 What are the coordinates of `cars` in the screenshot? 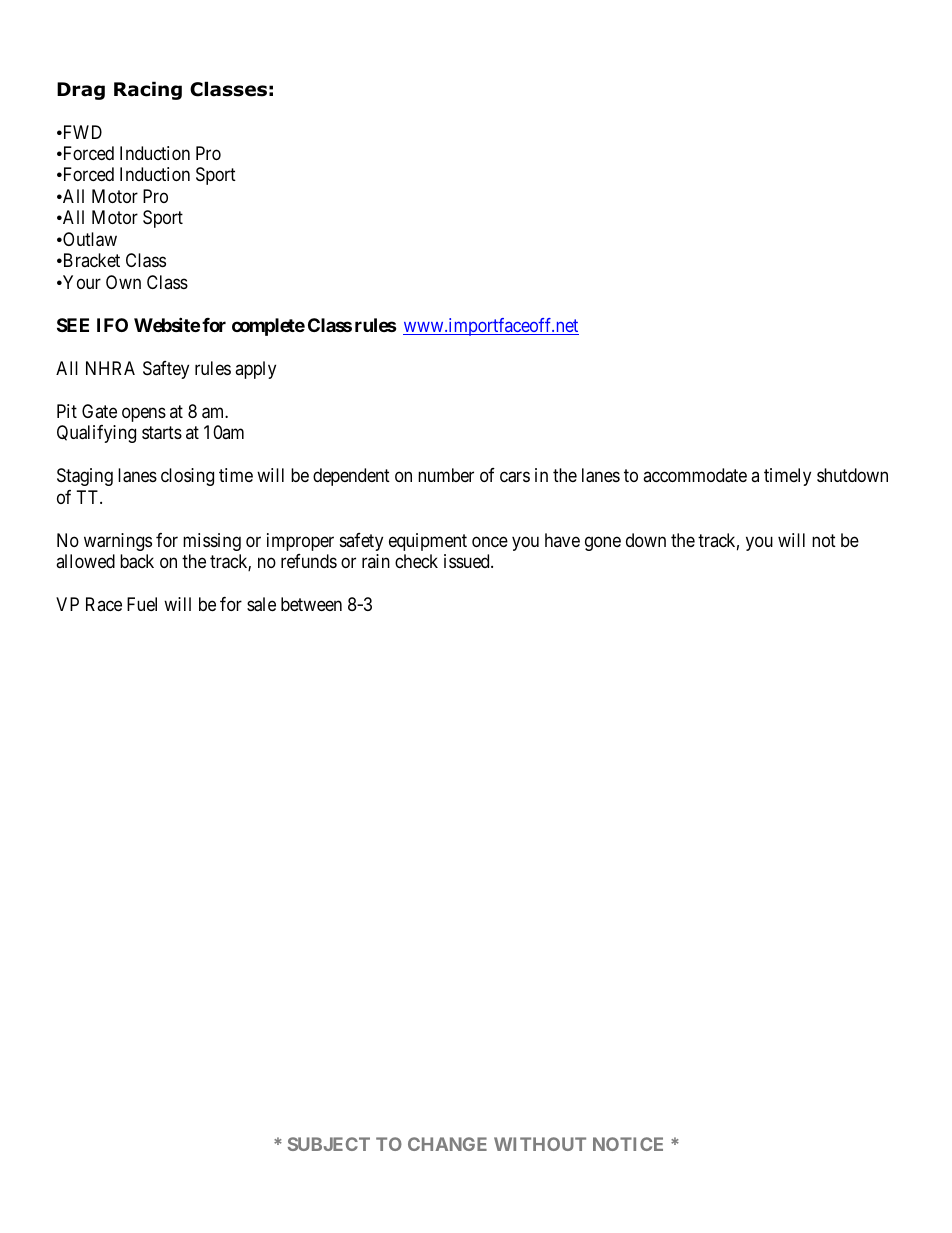 It's located at (515, 477).
